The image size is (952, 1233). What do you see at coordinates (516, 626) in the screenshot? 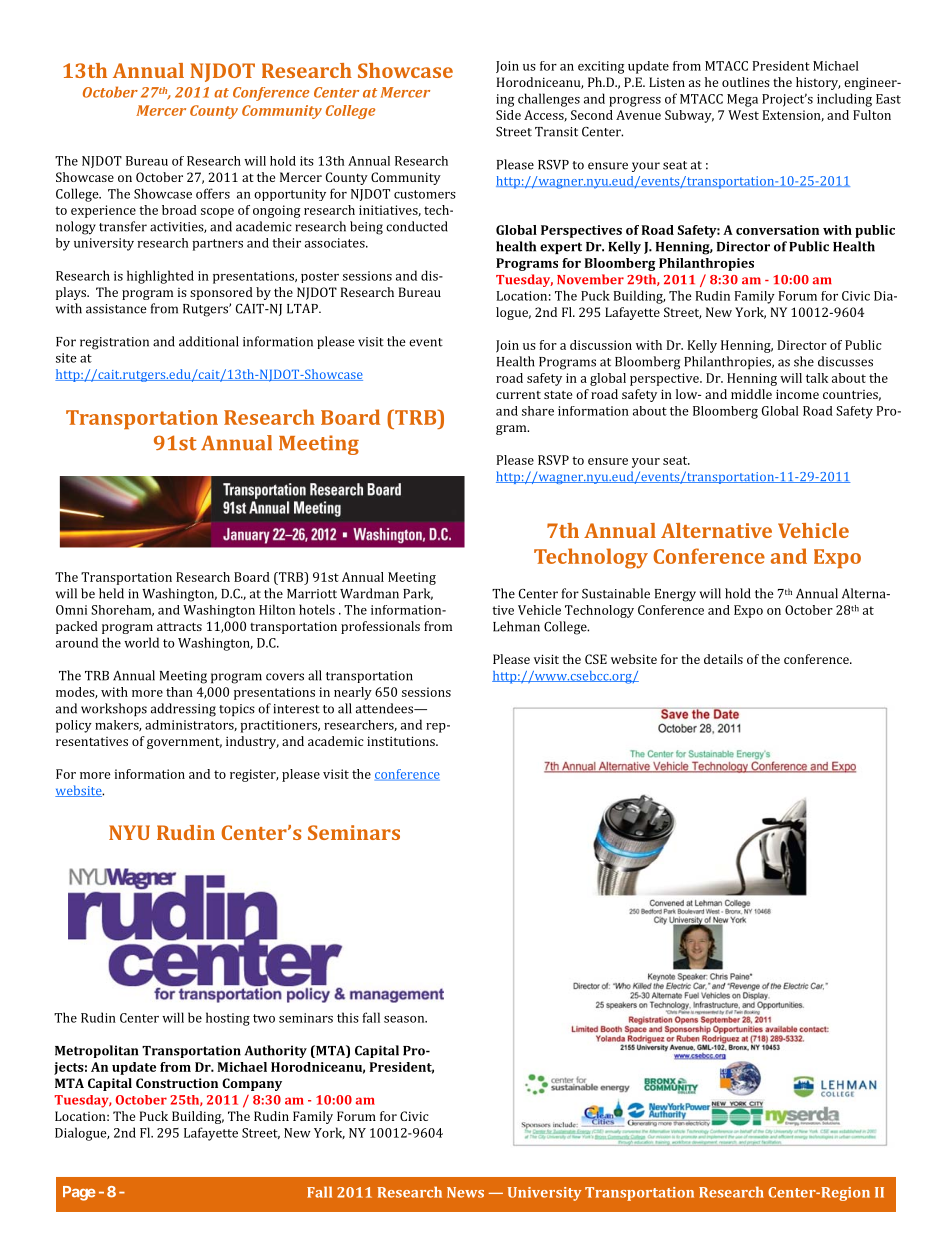
I see `Lehman` at bounding box center [516, 626].
